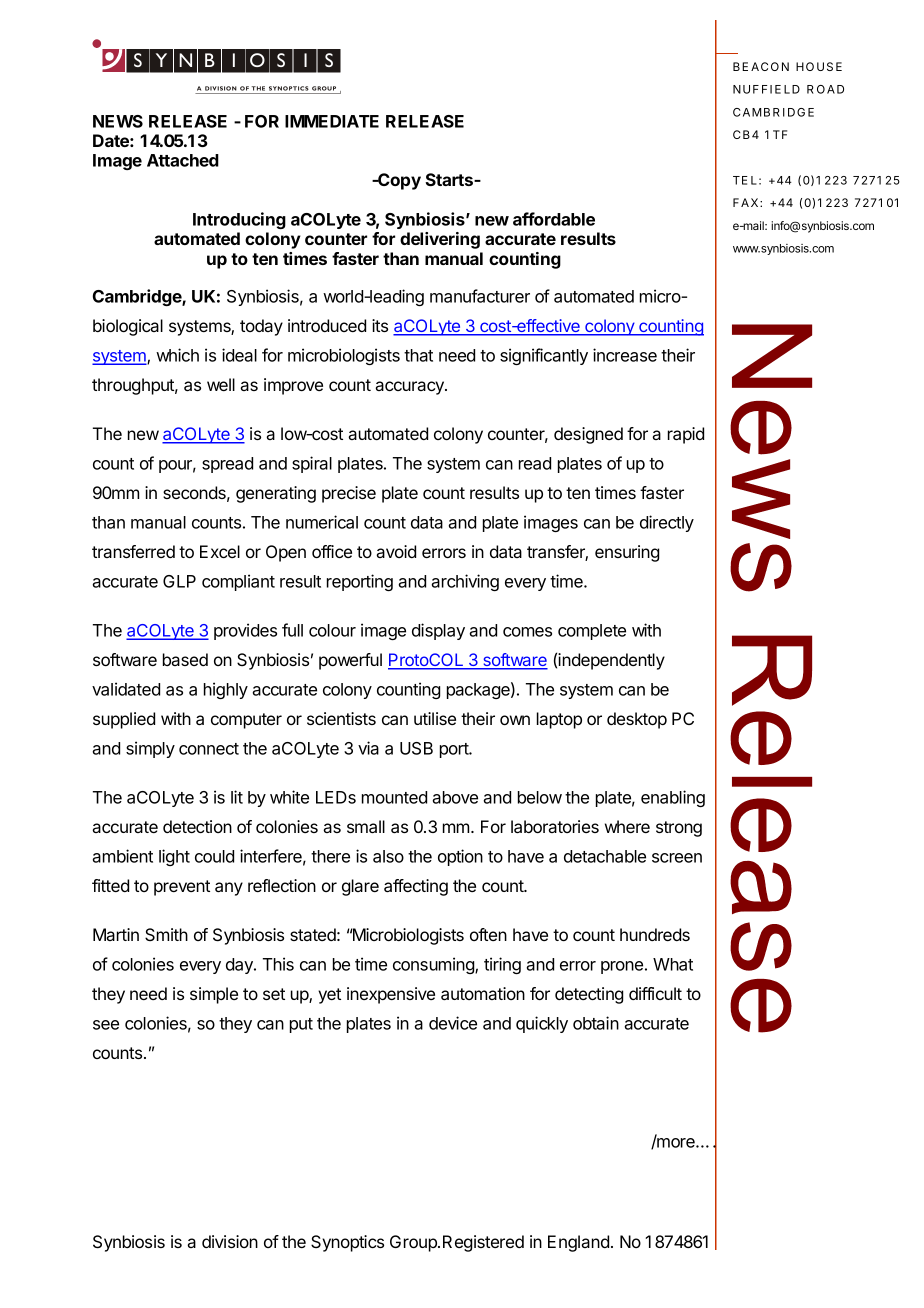 The width and height of the screenshot is (924, 1308). I want to click on independently, so click(611, 661).
